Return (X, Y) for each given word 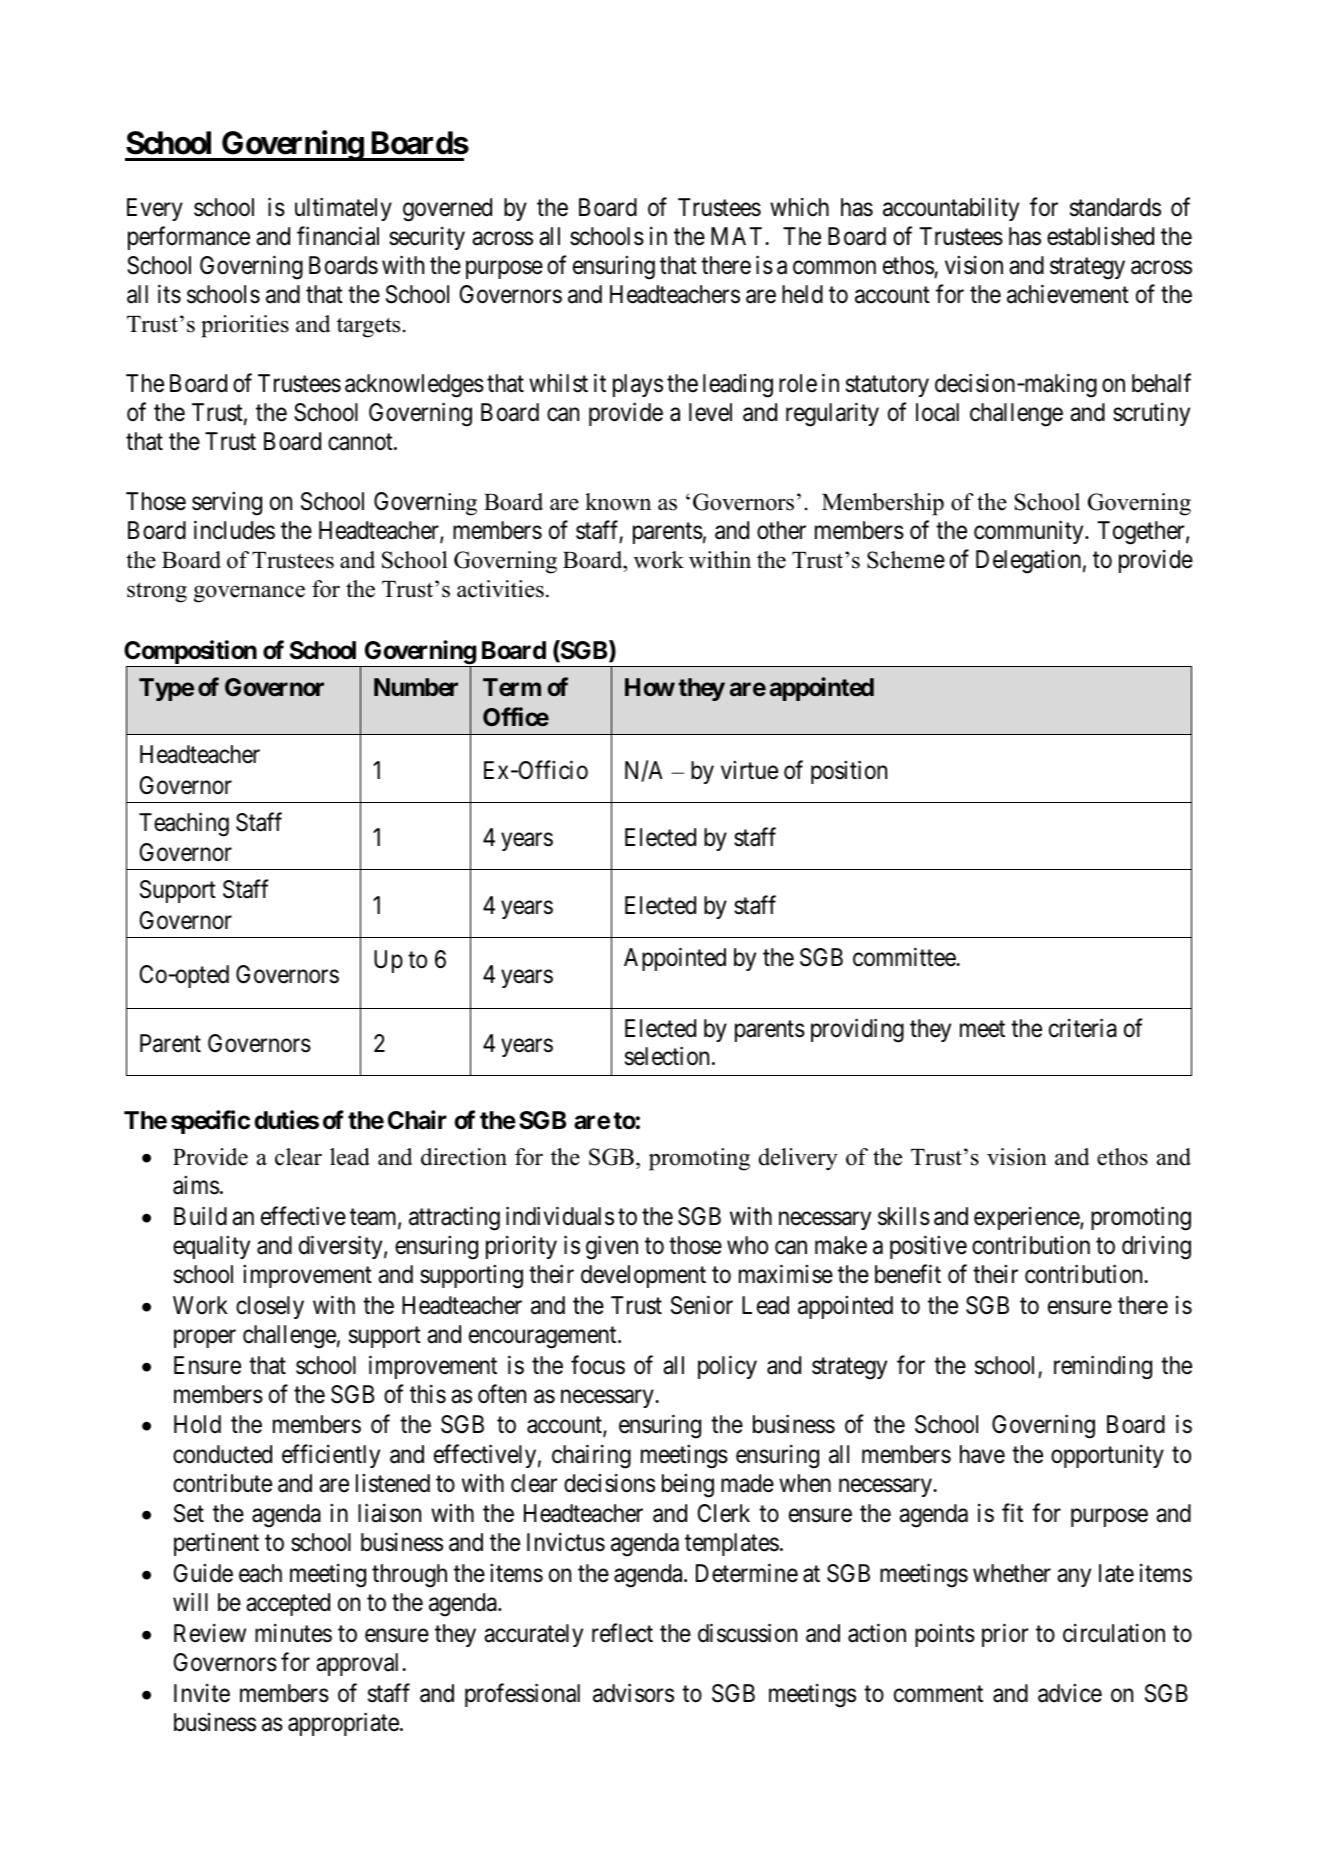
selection (669, 1056)
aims (196, 1185)
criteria (1083, 1028)
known (618, 502)
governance (249, 594)
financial (338, 236)
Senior (702, 1305)
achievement (1068, 294)
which (799, 207)
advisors (633, 1693)
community (1030, 532)
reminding (1103, 1367)
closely (270, 1307)
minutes (293, 1633)
